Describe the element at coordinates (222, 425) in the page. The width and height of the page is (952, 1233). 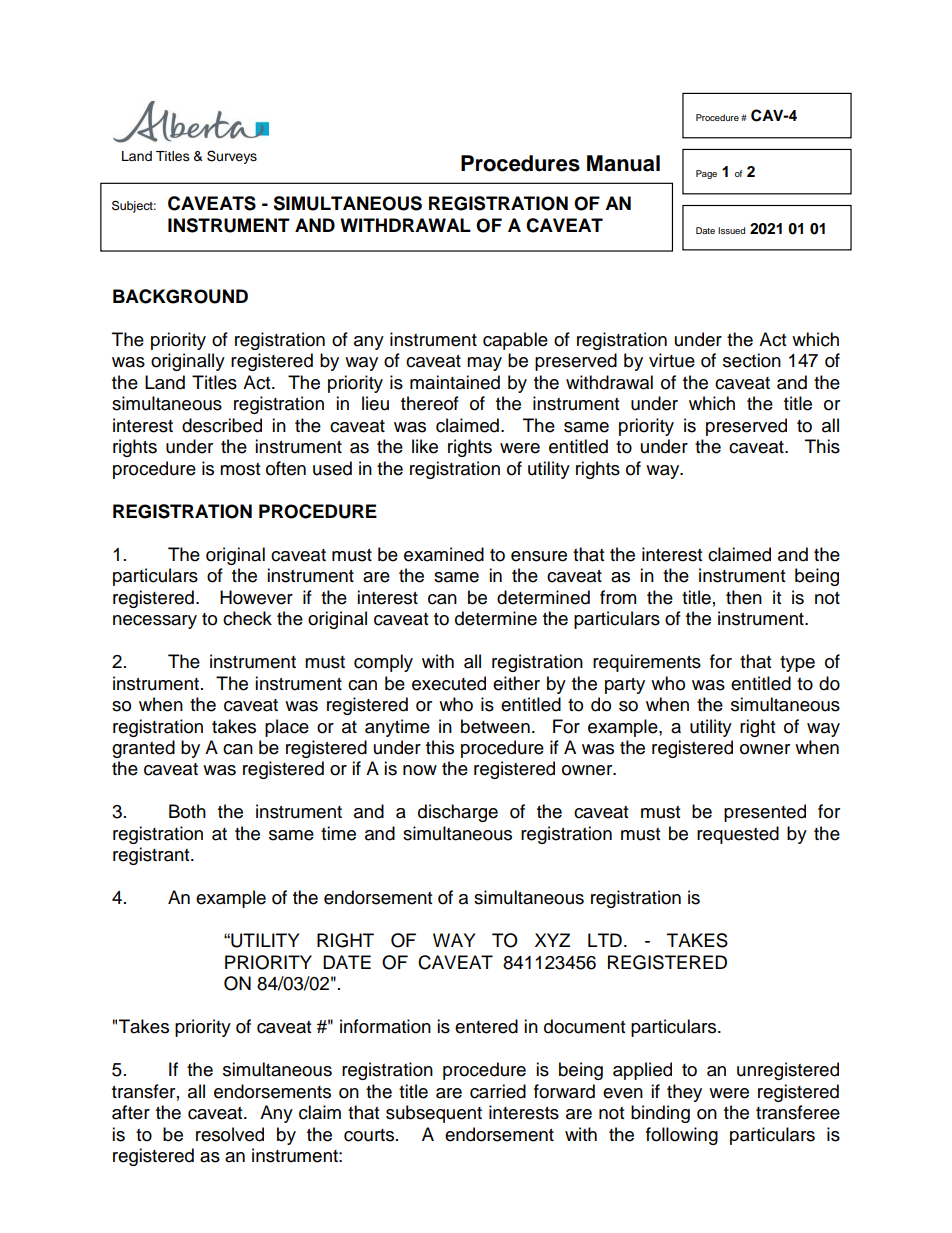
I see `described` at that location.
